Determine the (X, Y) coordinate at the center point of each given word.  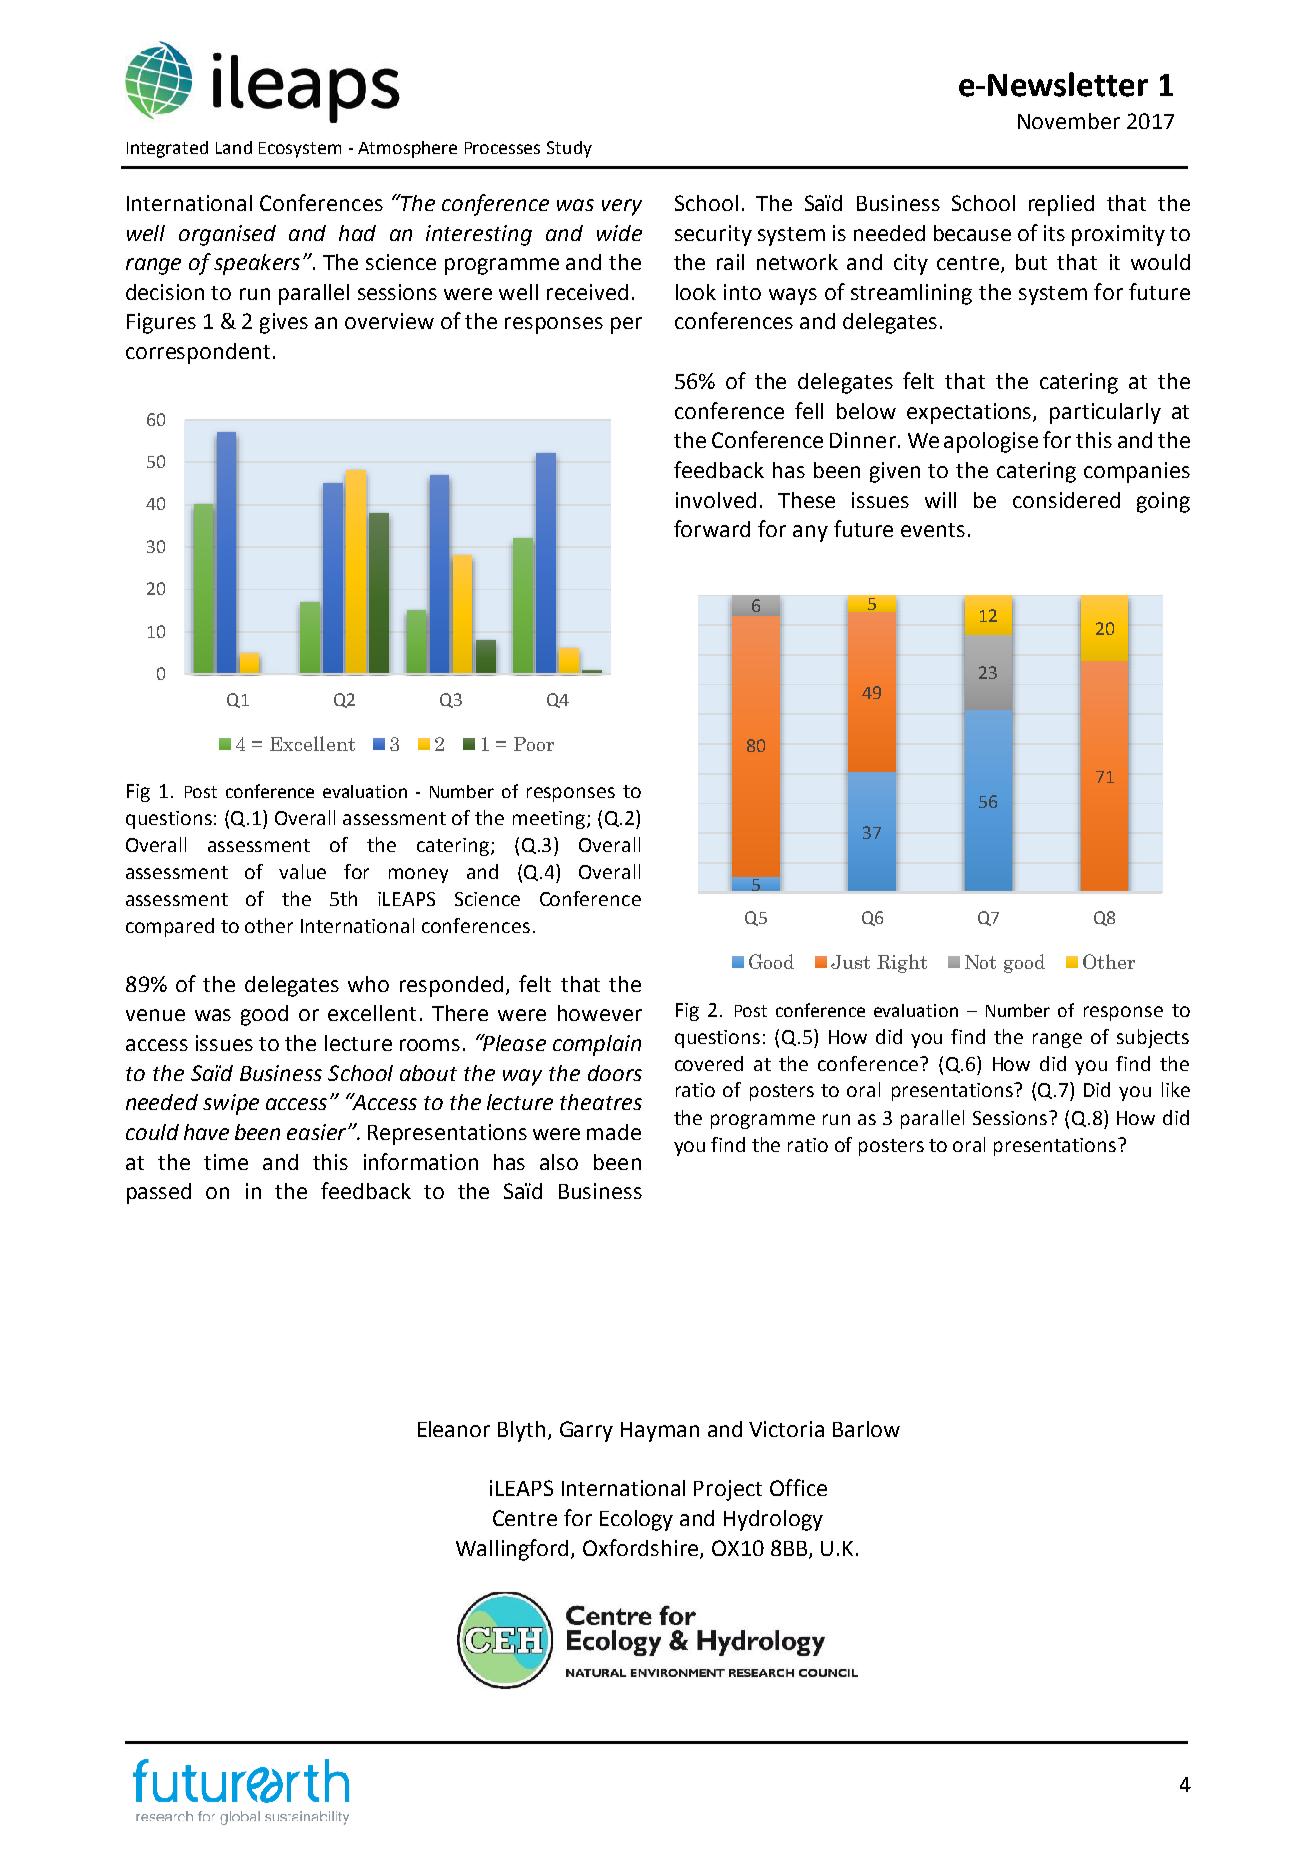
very (622, 207)
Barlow (866, 1429)
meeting (549, 820)
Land (234, 147)
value (302, 871)
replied (1061, 205)
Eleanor (454, 1429)
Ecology (636, 1520)
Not (980, 962)
